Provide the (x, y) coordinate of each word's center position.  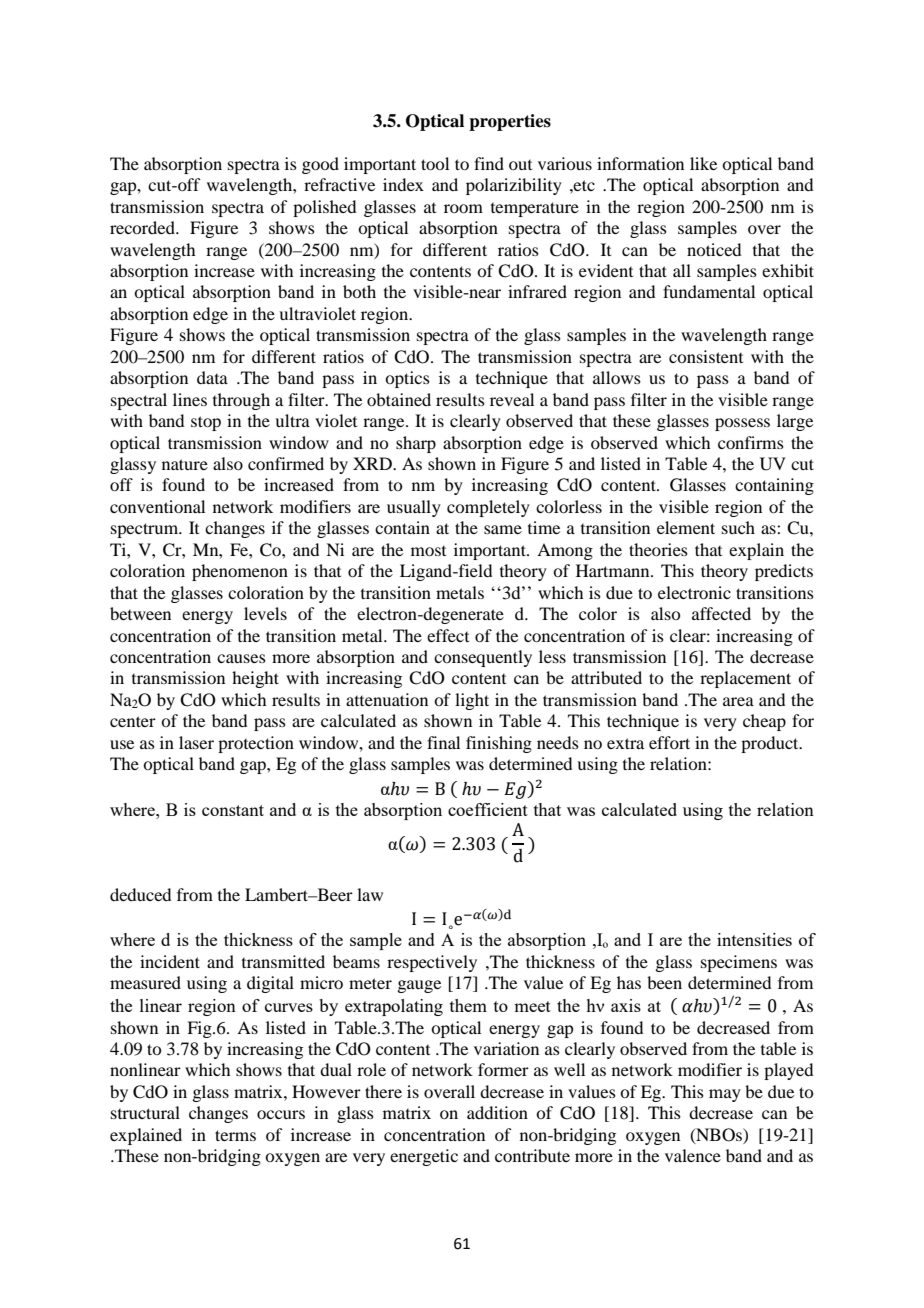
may (725, 1095)
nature (185, 464)
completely (488, 508)
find (489, 163)
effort (669, 742)
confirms (751, 442)
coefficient (488, 809)
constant (233, 810)
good (320, 165)
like (703, 163)
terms (235, 1135)
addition (497, 1112)
